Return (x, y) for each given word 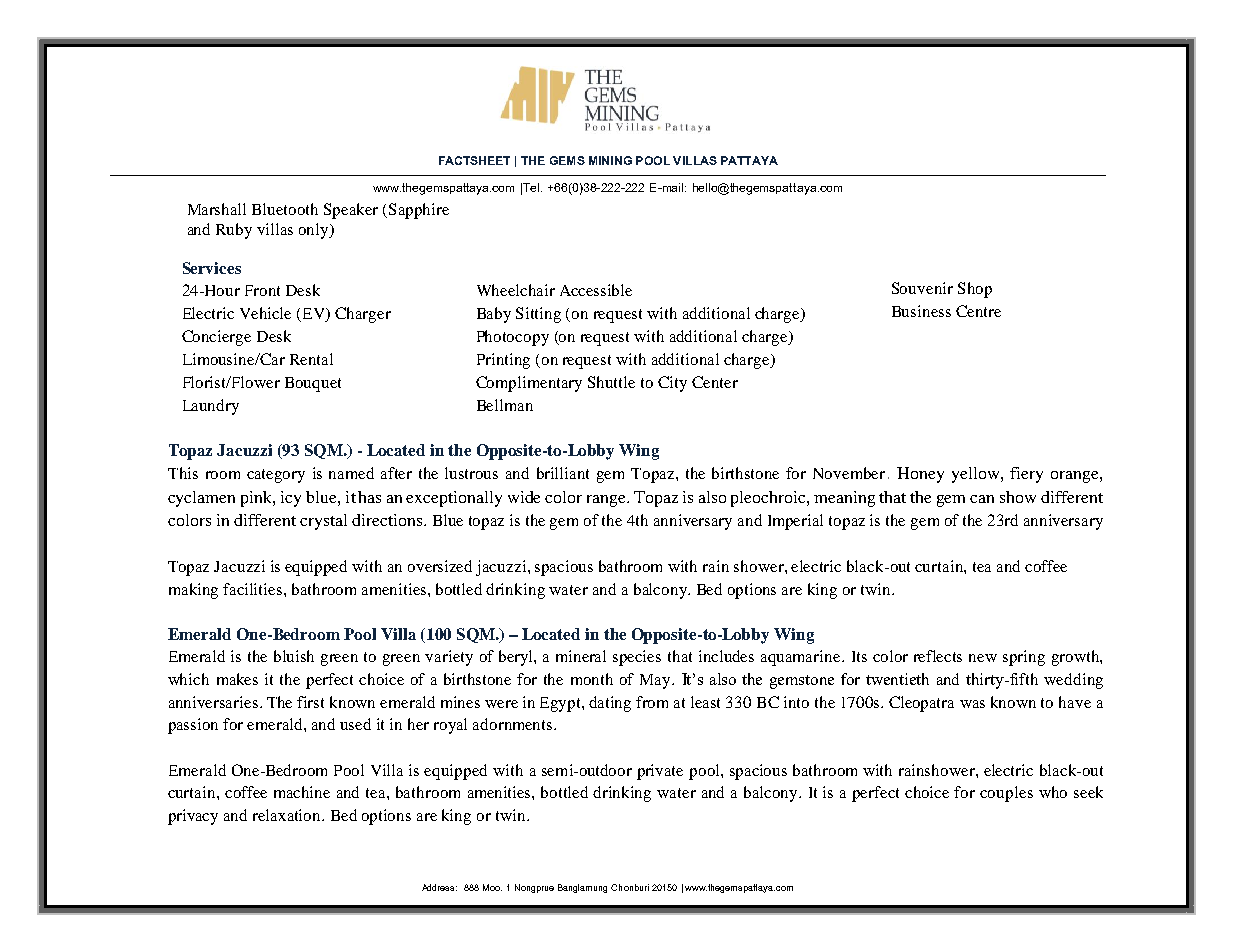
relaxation (288, 815)
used (355, 724)
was (972, 704)
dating (610, 704)
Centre (978, 311)
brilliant (563, 473)
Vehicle (265, 313)
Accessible (596, 290)
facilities (254, 589)
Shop (975, 290)
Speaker (351, 211)
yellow (977, 475)
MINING (610, 160)
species (637, 658)
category (276, 476)
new (983, 658)
